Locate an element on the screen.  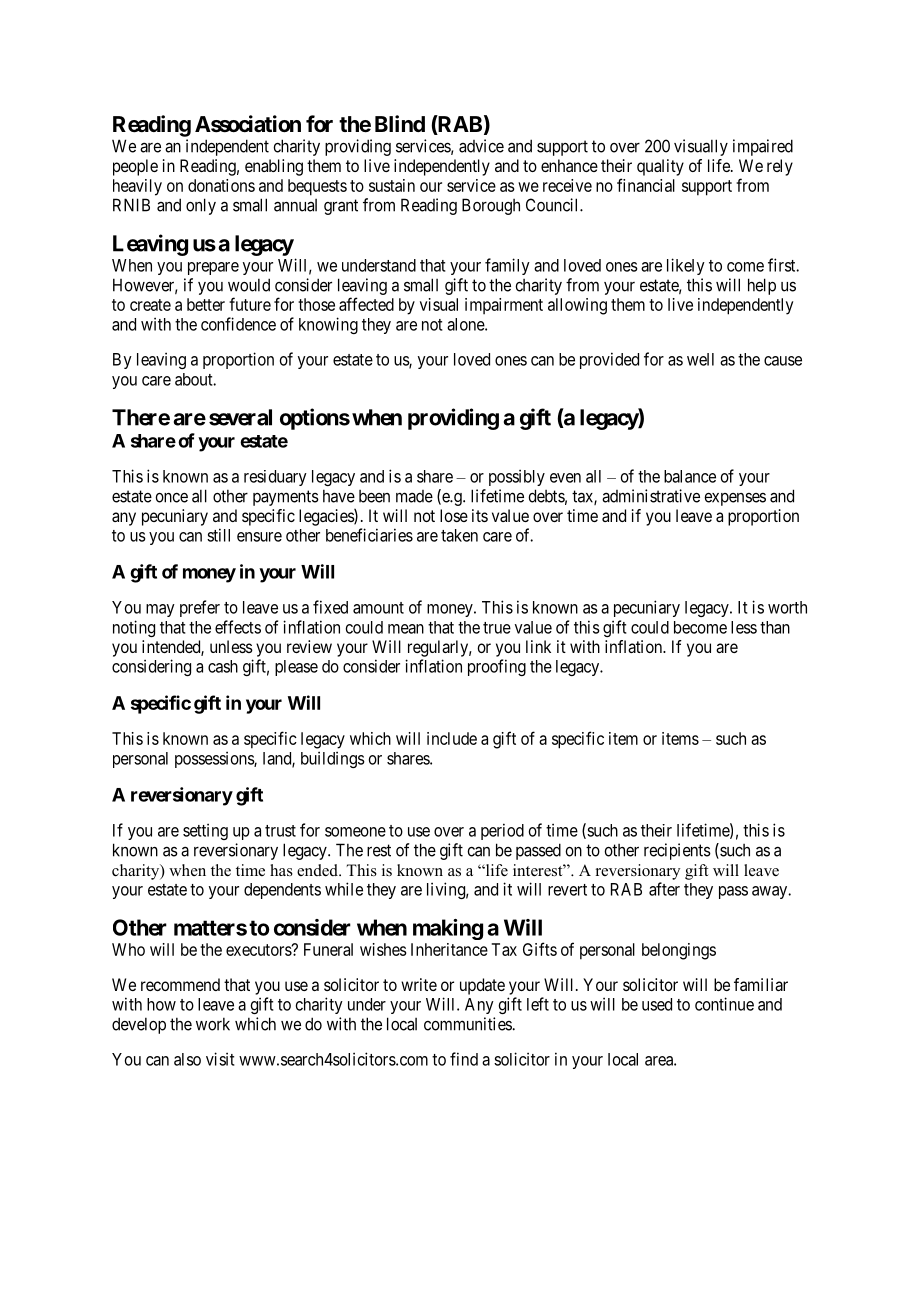
well is located at coordinates (700, 359).
